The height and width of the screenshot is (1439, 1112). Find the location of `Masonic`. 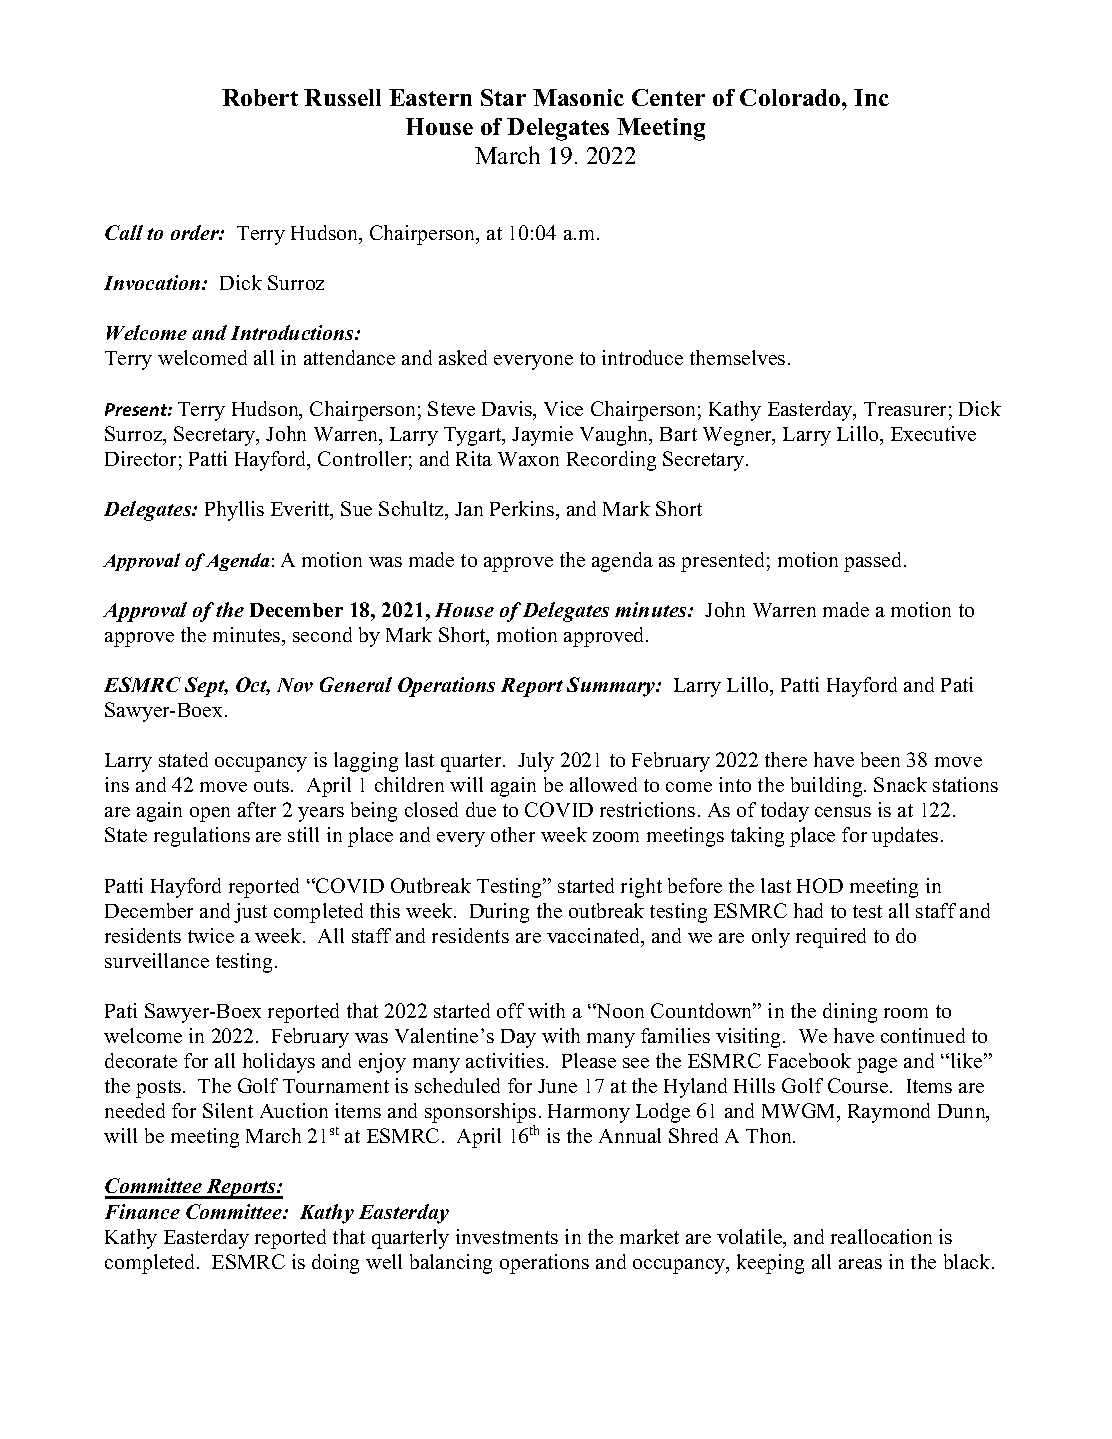

Masonic is located at coordinates (578, 97).
